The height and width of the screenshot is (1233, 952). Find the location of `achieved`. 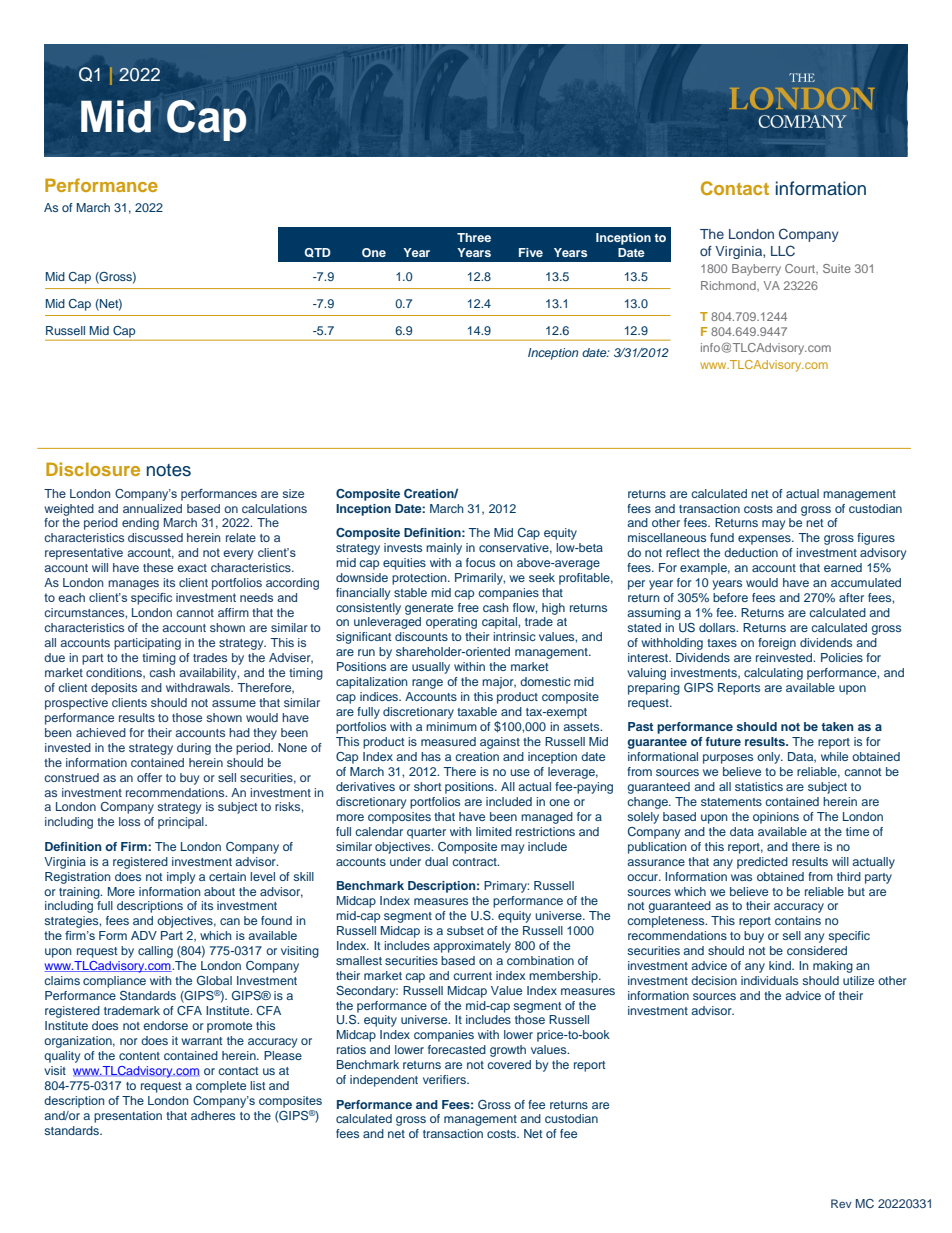

achieved is located at coordinates (101, 732).
